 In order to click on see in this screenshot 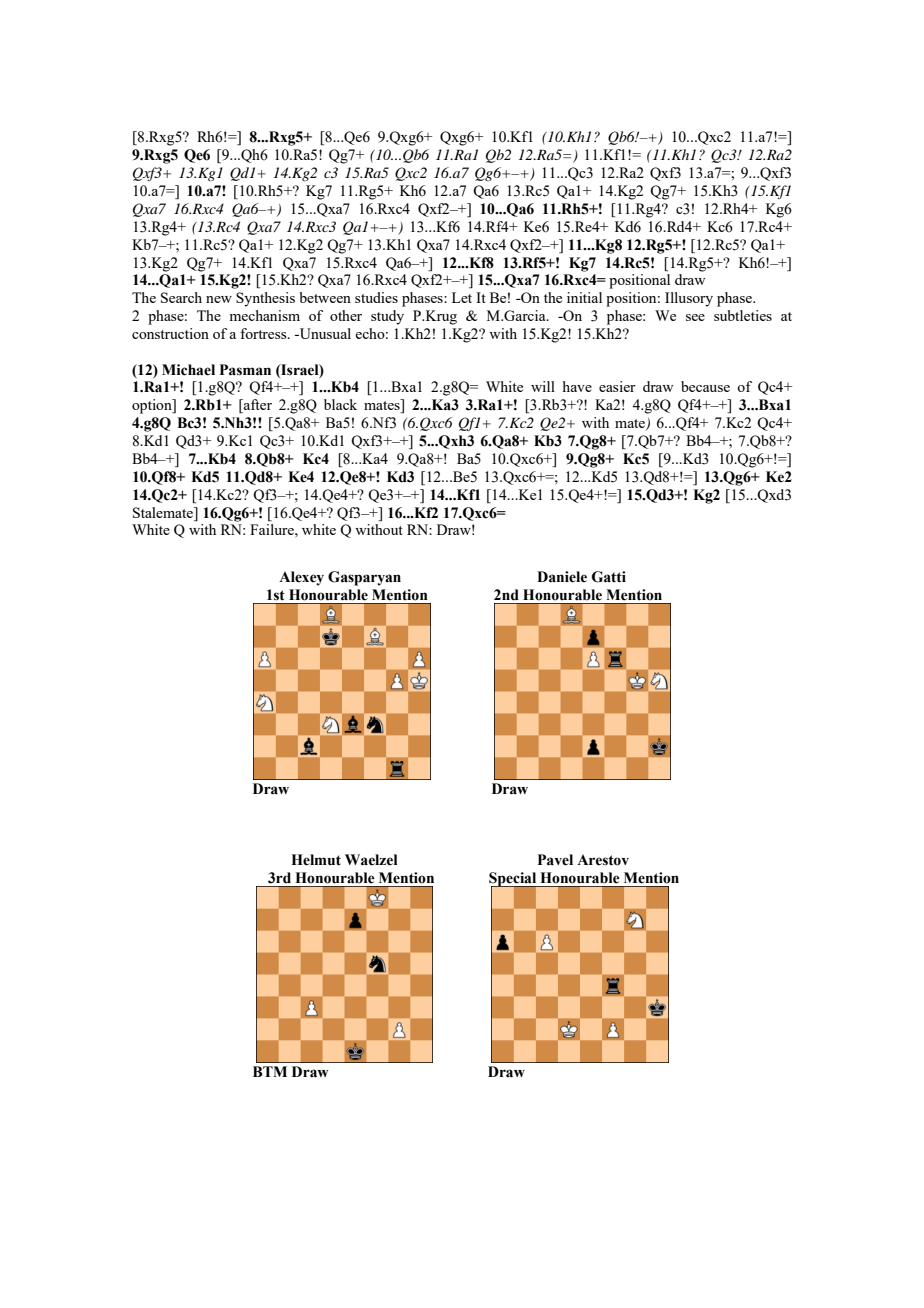, I will do `click(695, 317)`.
